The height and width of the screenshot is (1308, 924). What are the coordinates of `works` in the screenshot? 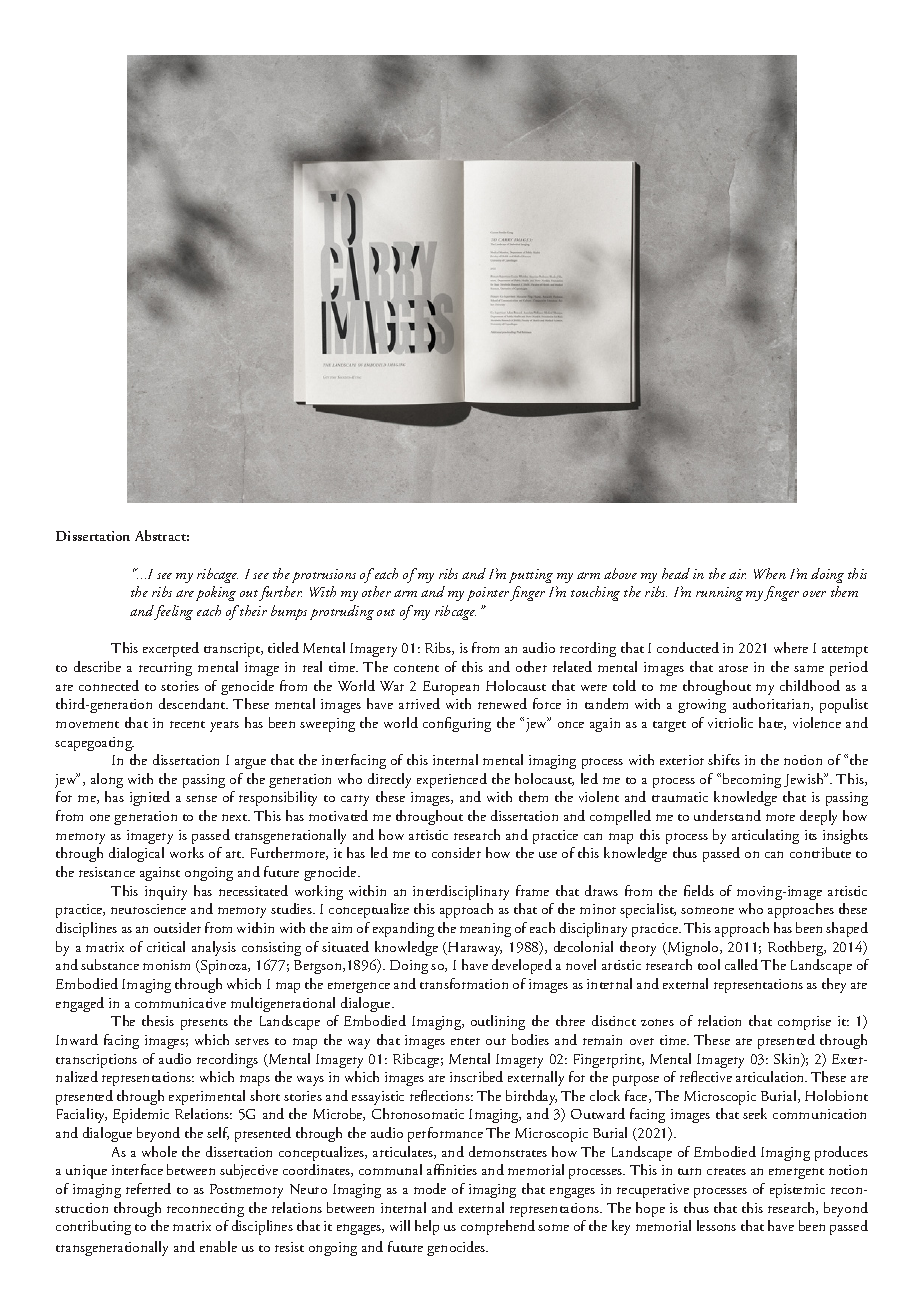 It's located at (187, 852).
